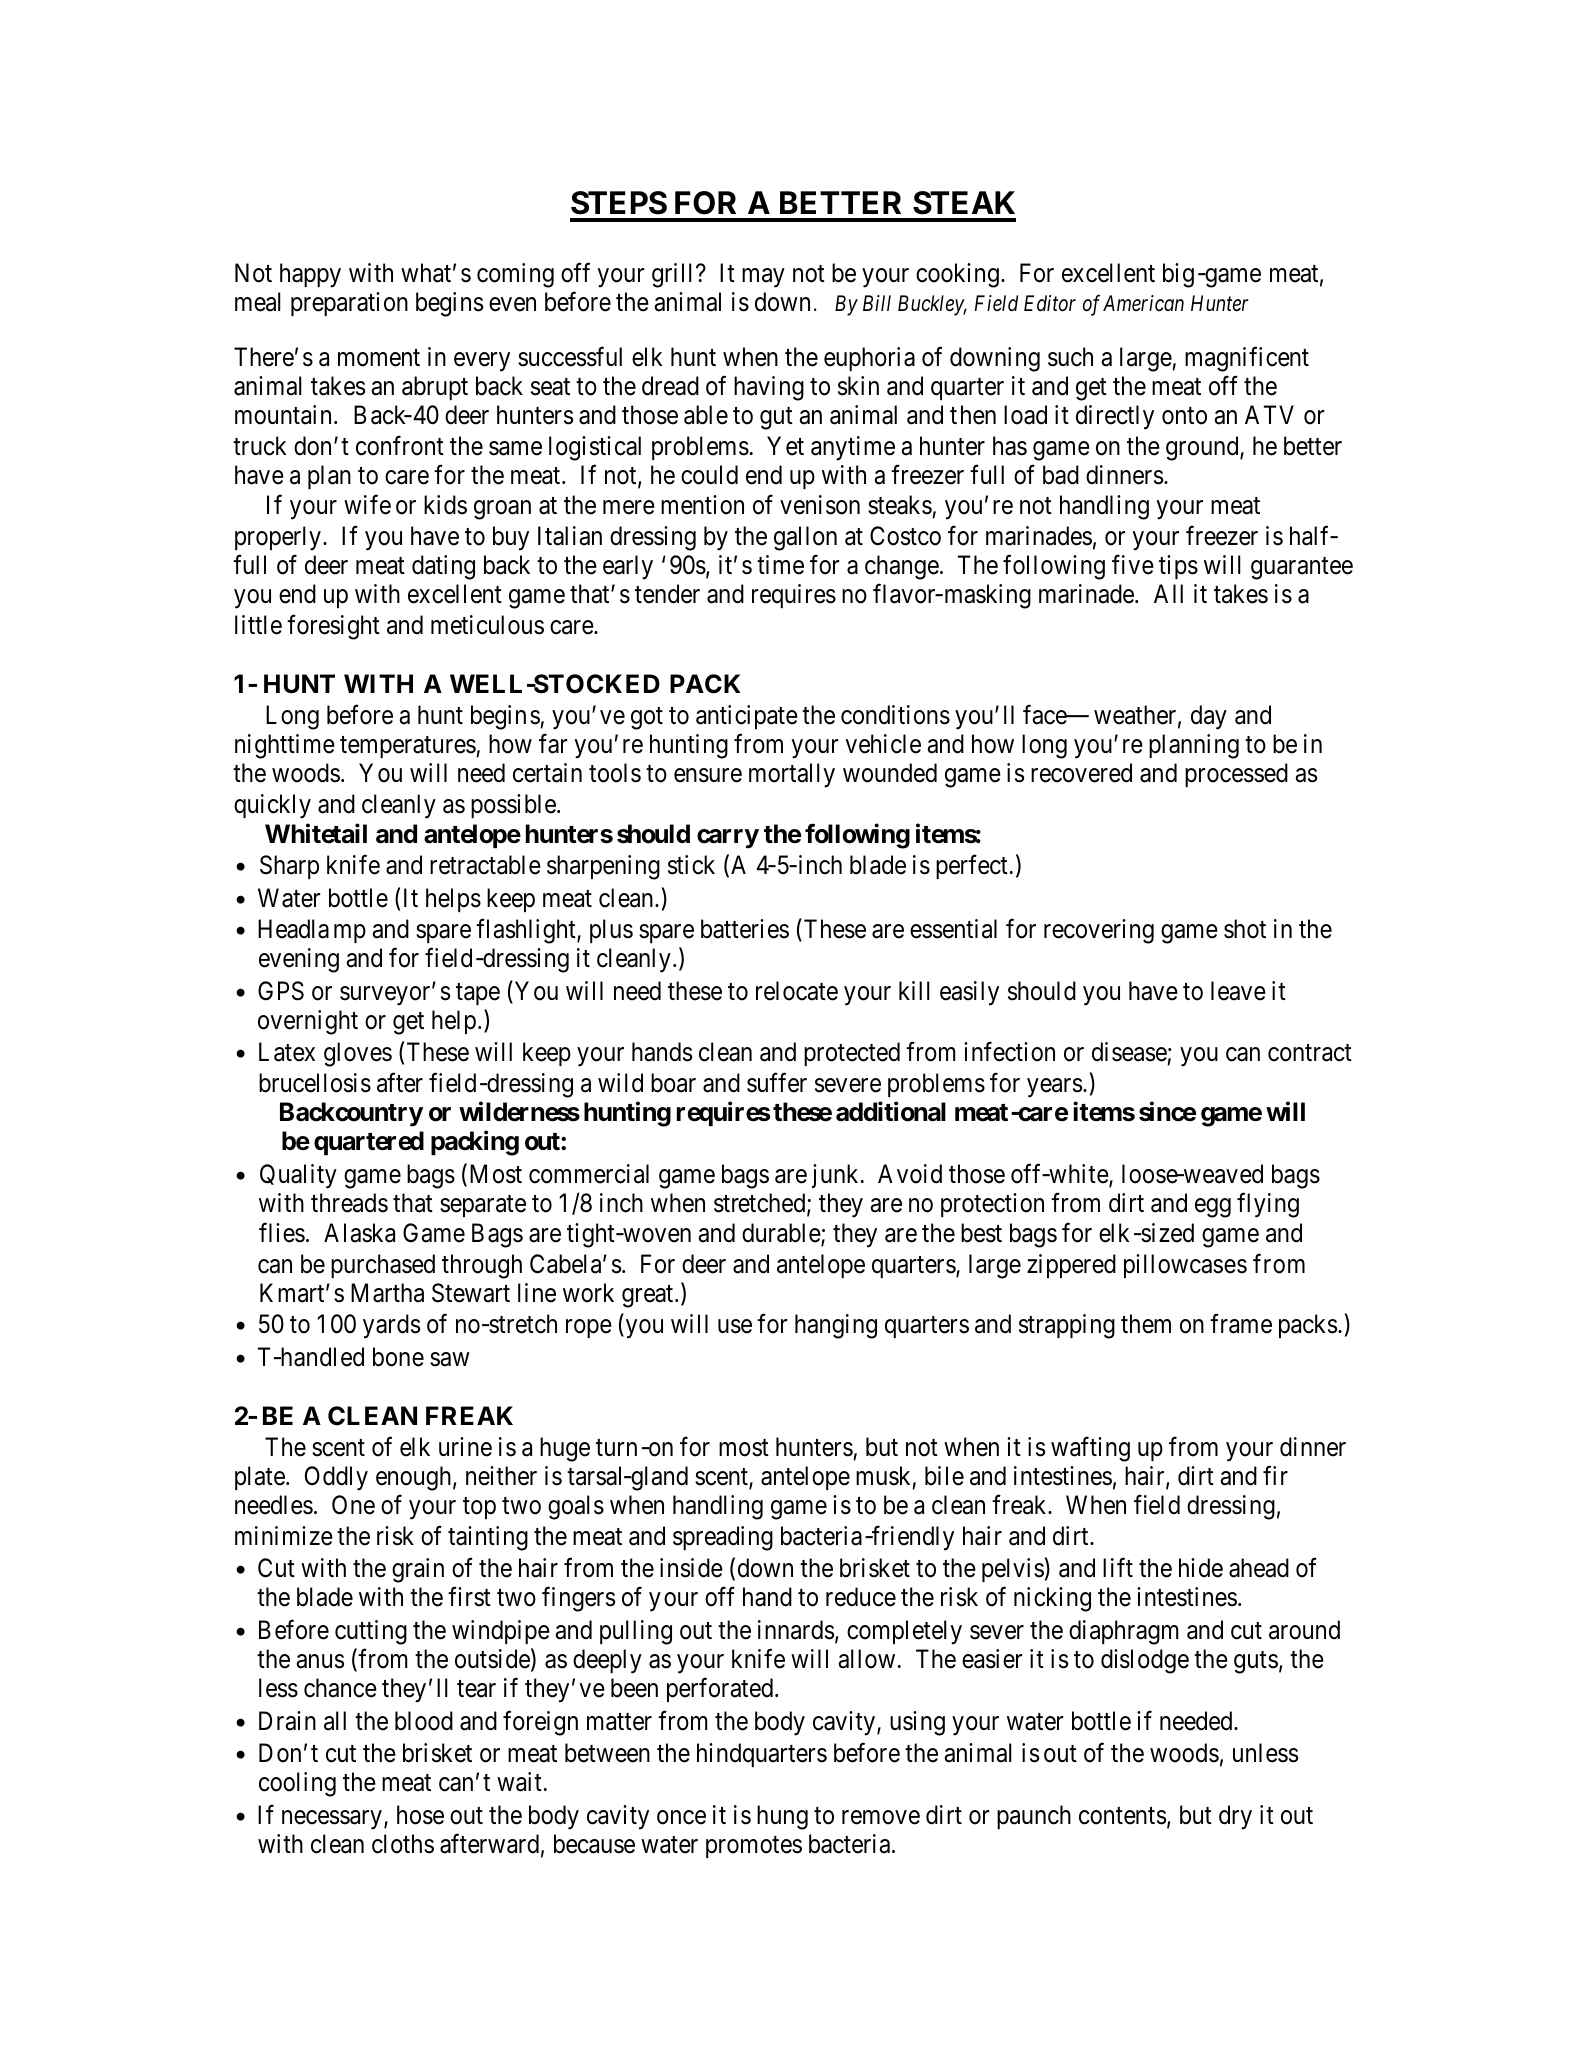  What do you see at coordinates (1143, 303) in the document?
I see `American` at bounding box center [1143, 303].
